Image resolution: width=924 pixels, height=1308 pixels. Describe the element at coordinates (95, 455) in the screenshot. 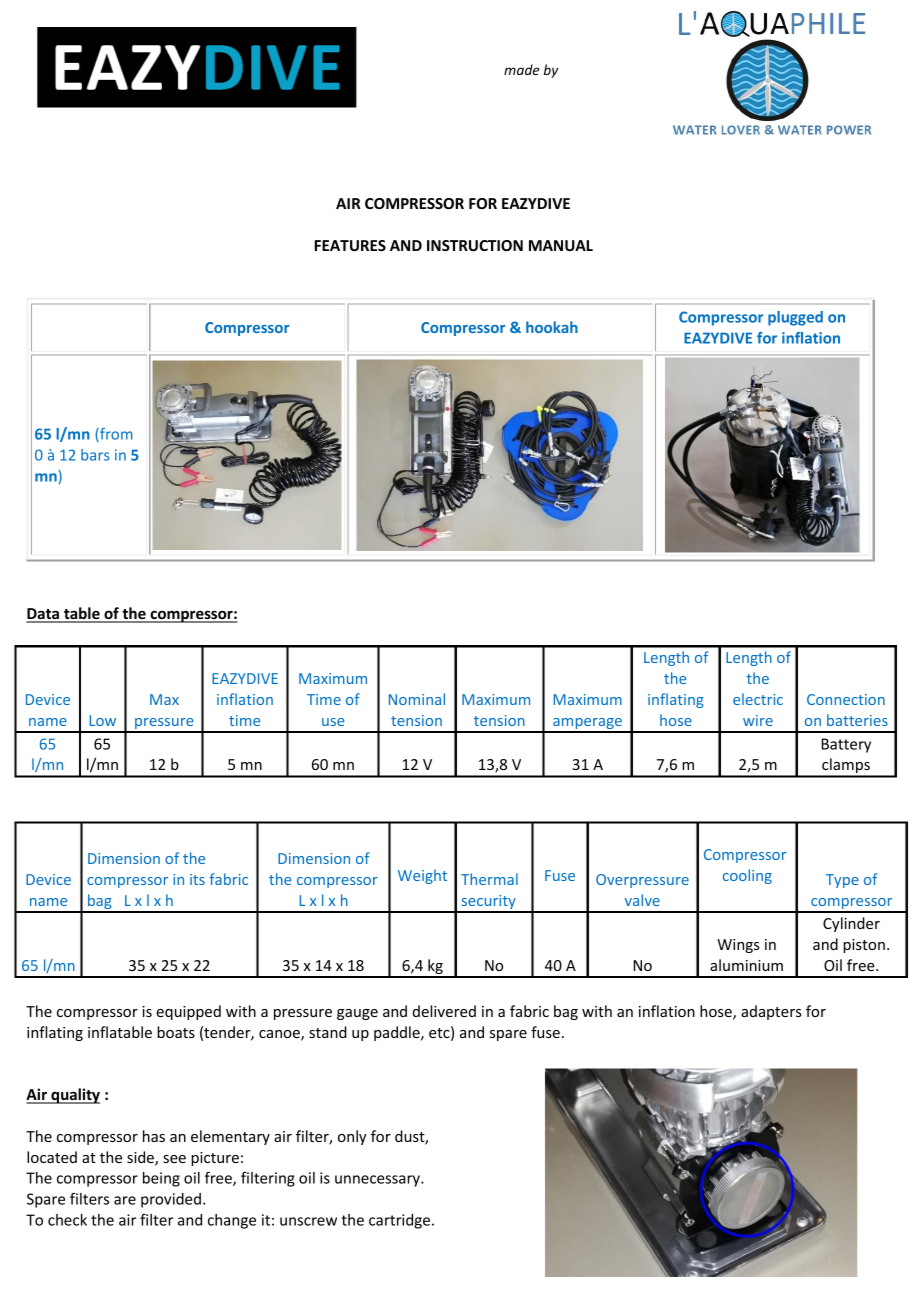

I see `bars` at that location.
